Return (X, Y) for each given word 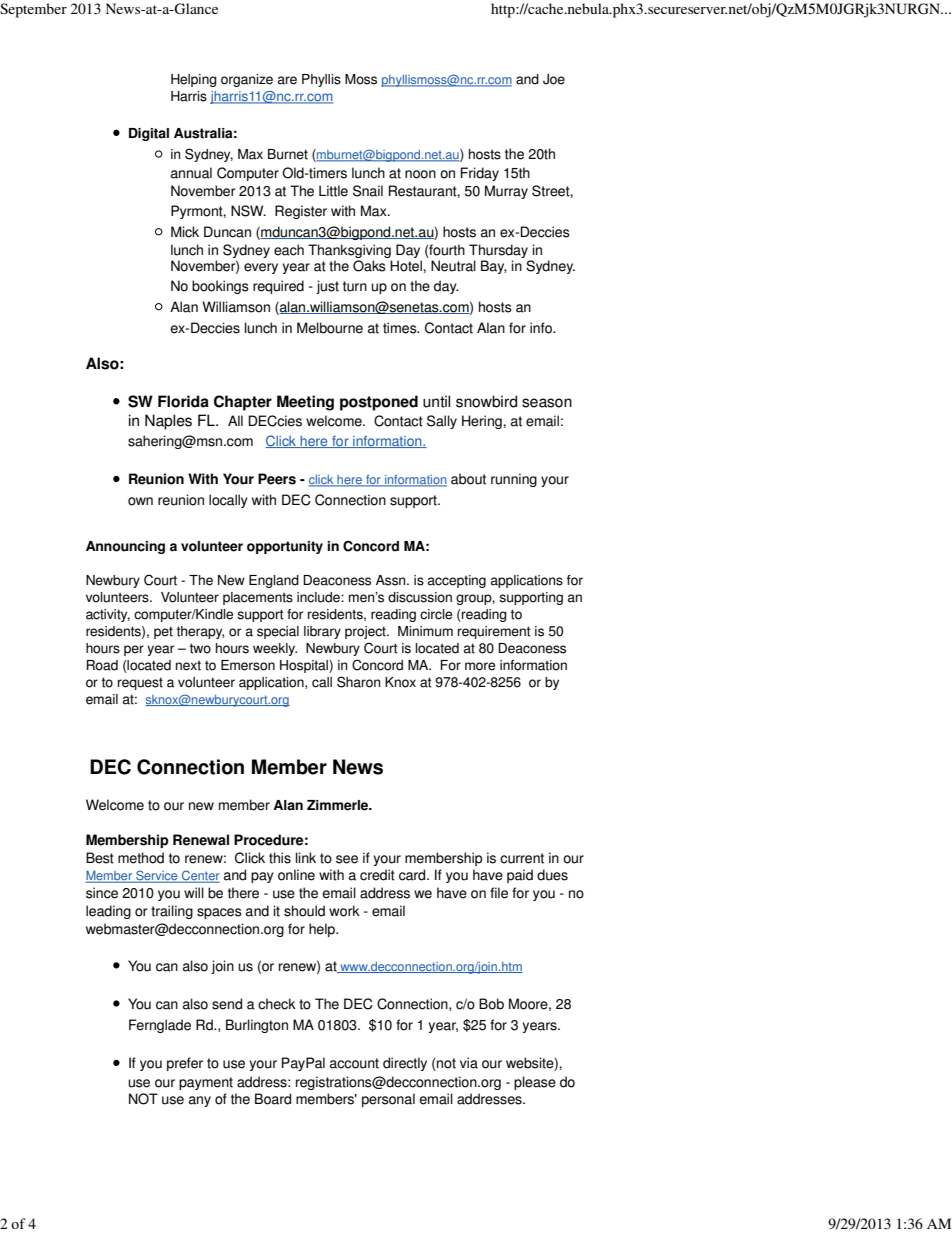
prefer (185, 1064)
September (33, 10)
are (287, 80)
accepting (457, 581)
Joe (554, 79)
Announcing (125, 547)
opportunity (285, 547)
